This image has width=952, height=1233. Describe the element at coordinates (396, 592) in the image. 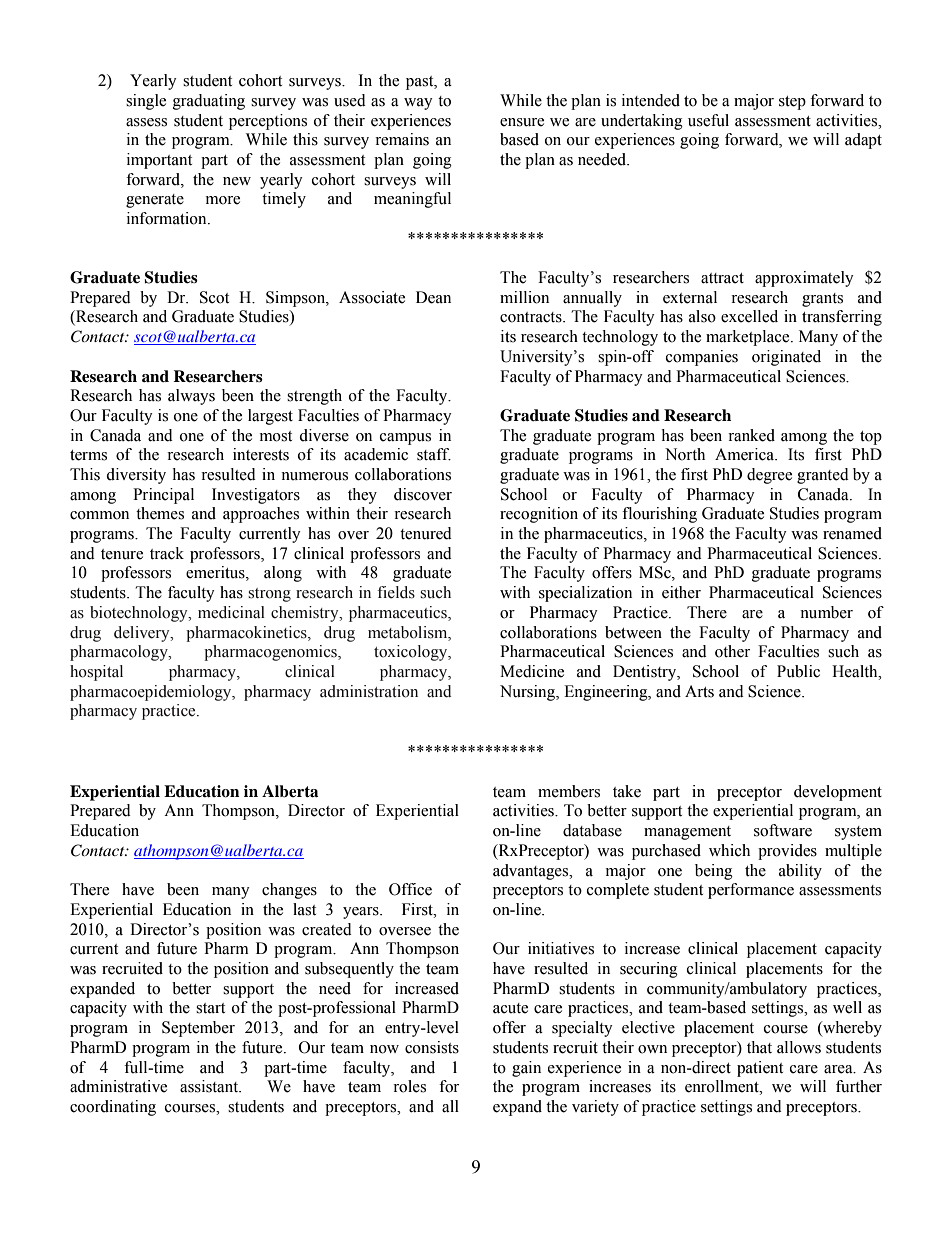

I see `fields` at that location.
